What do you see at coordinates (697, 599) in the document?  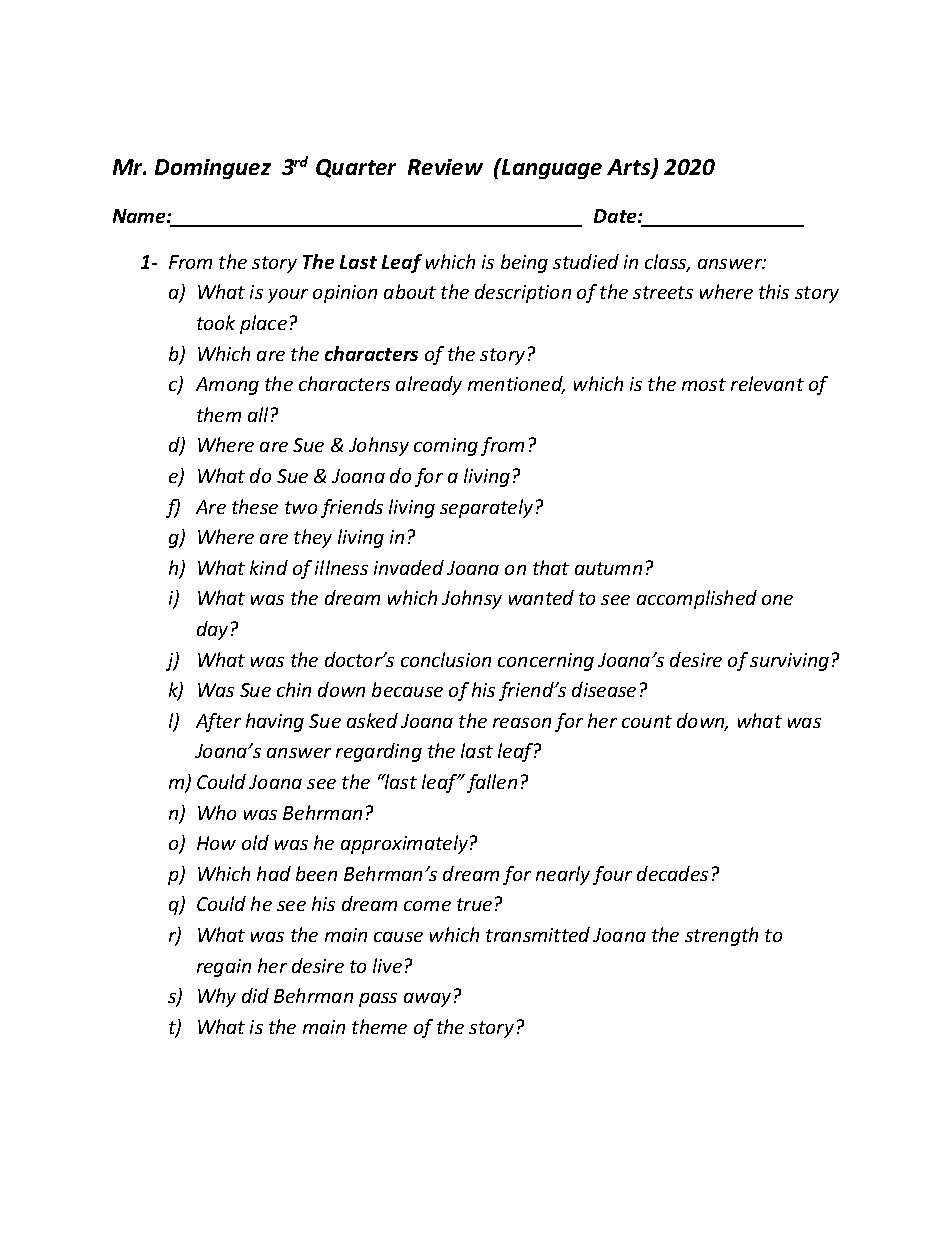 I see `accomplished` at bounding box center [697, 599].
